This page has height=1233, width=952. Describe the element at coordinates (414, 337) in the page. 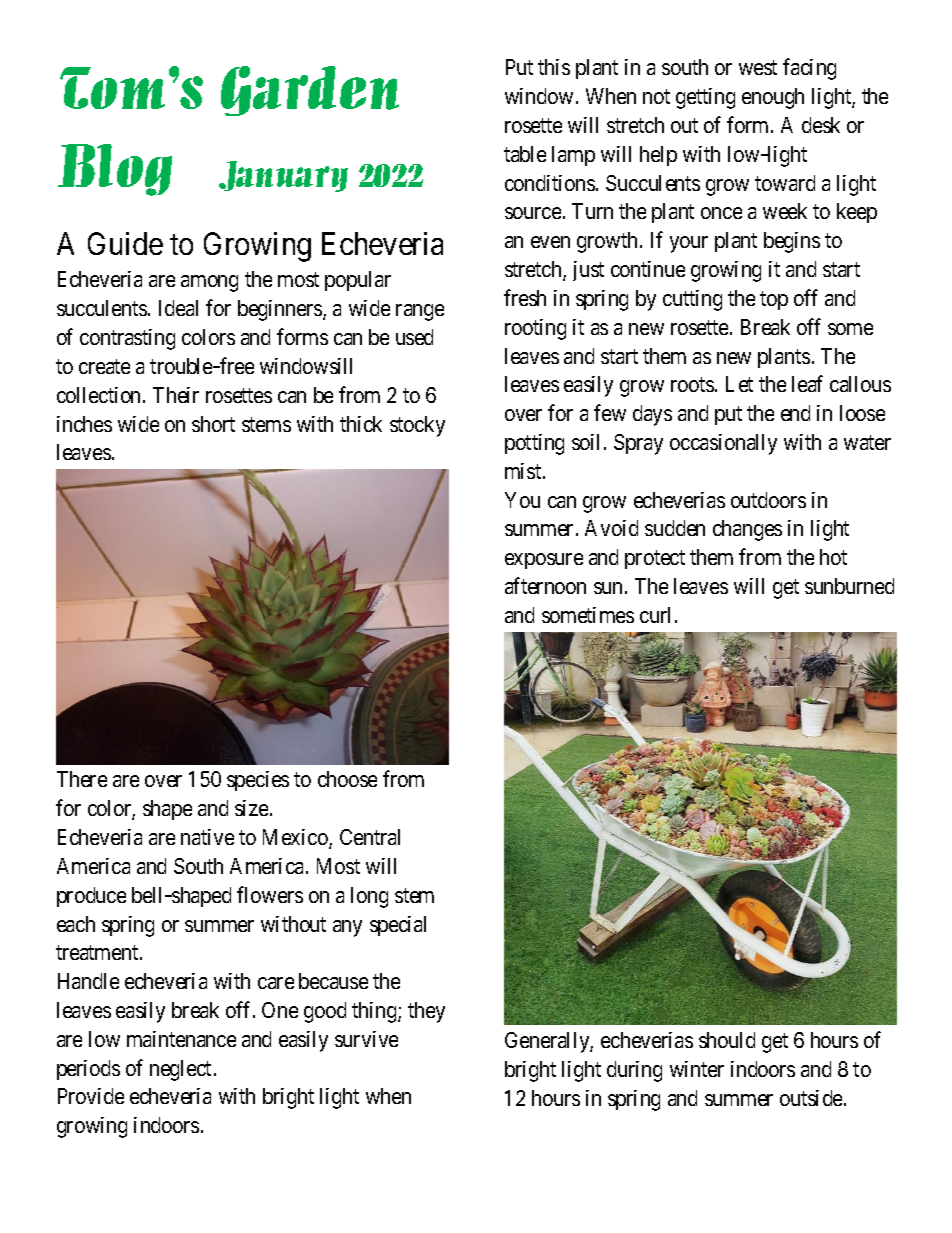

I see `used` at that location.
